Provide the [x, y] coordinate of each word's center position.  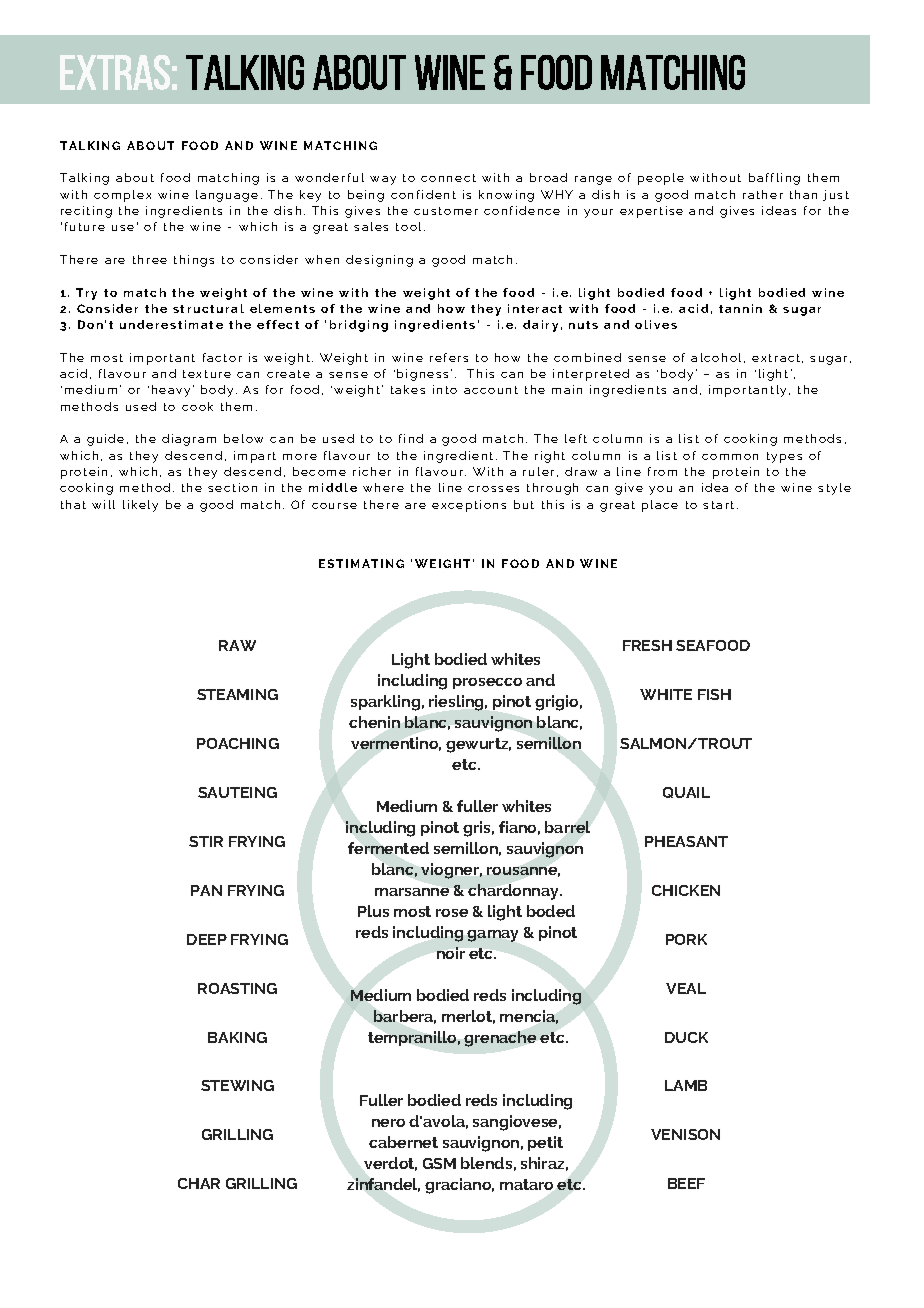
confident [423, 194]
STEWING [237, 1085]
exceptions [469, 506]
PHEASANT [686, 841]
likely [140, 506]
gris [478, 829]
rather [763, 194]
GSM [439, 1163]
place [660, 506]
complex [122, 196]
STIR [206, 841]
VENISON [685, 1134]
